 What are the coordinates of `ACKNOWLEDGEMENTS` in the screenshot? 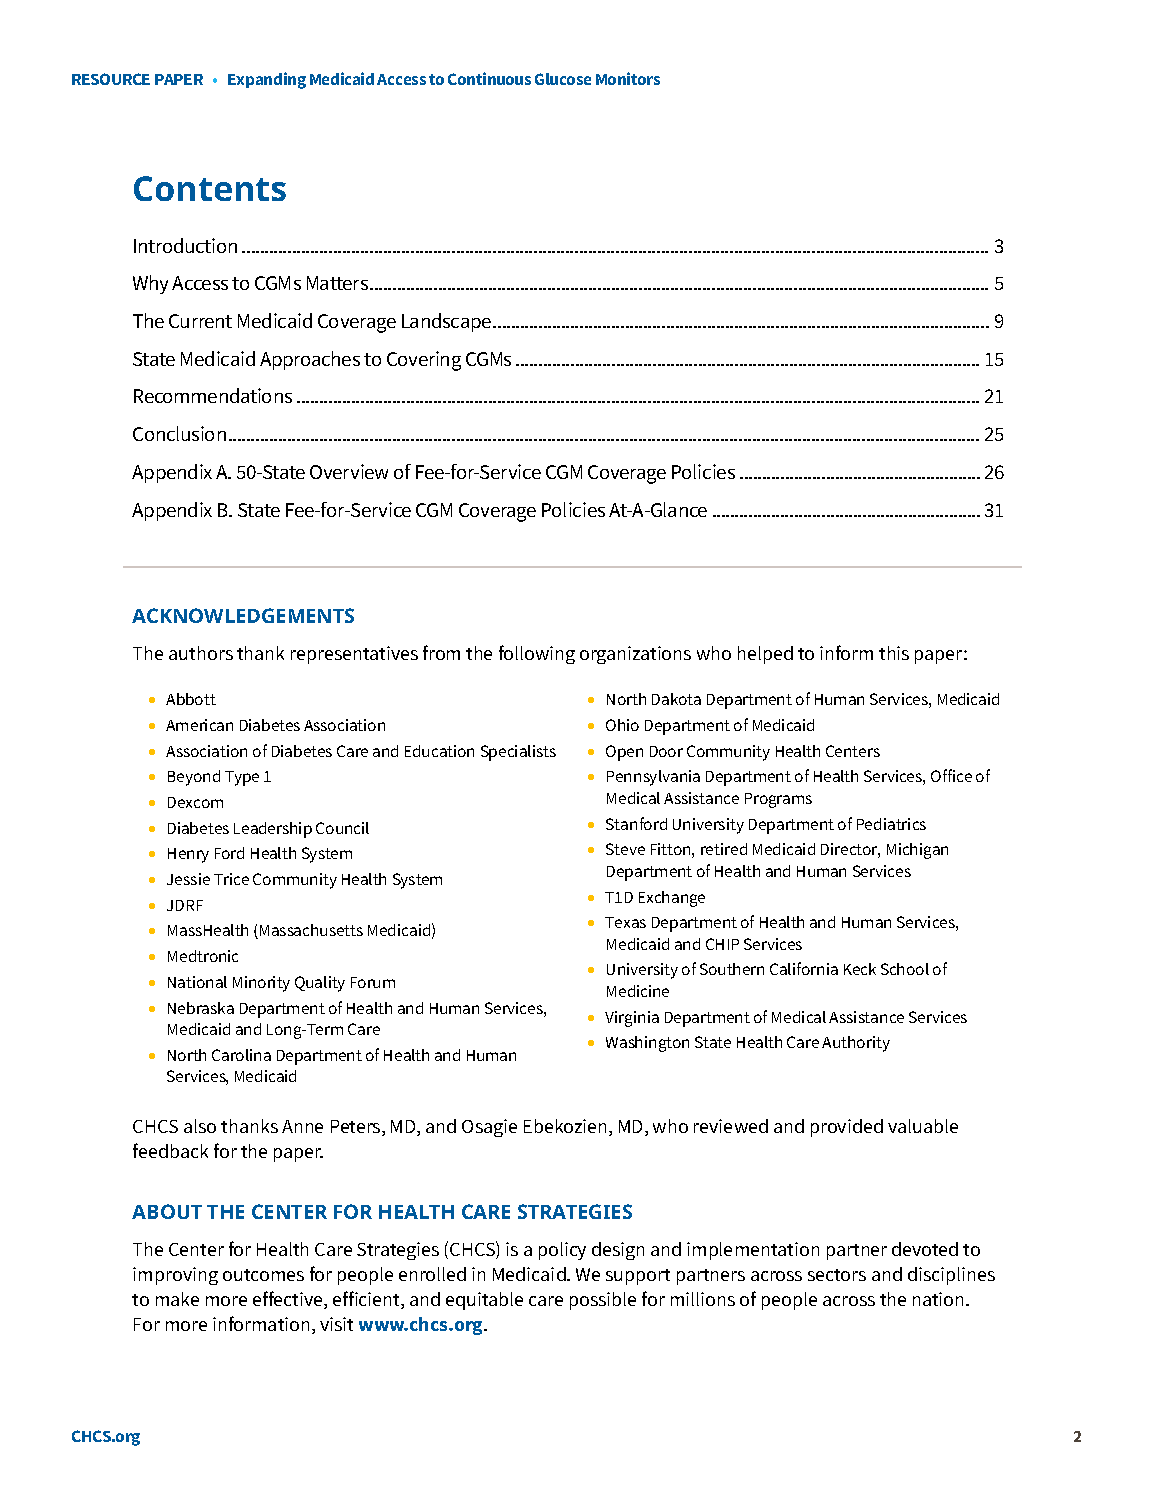 It's located at (243, 615).
